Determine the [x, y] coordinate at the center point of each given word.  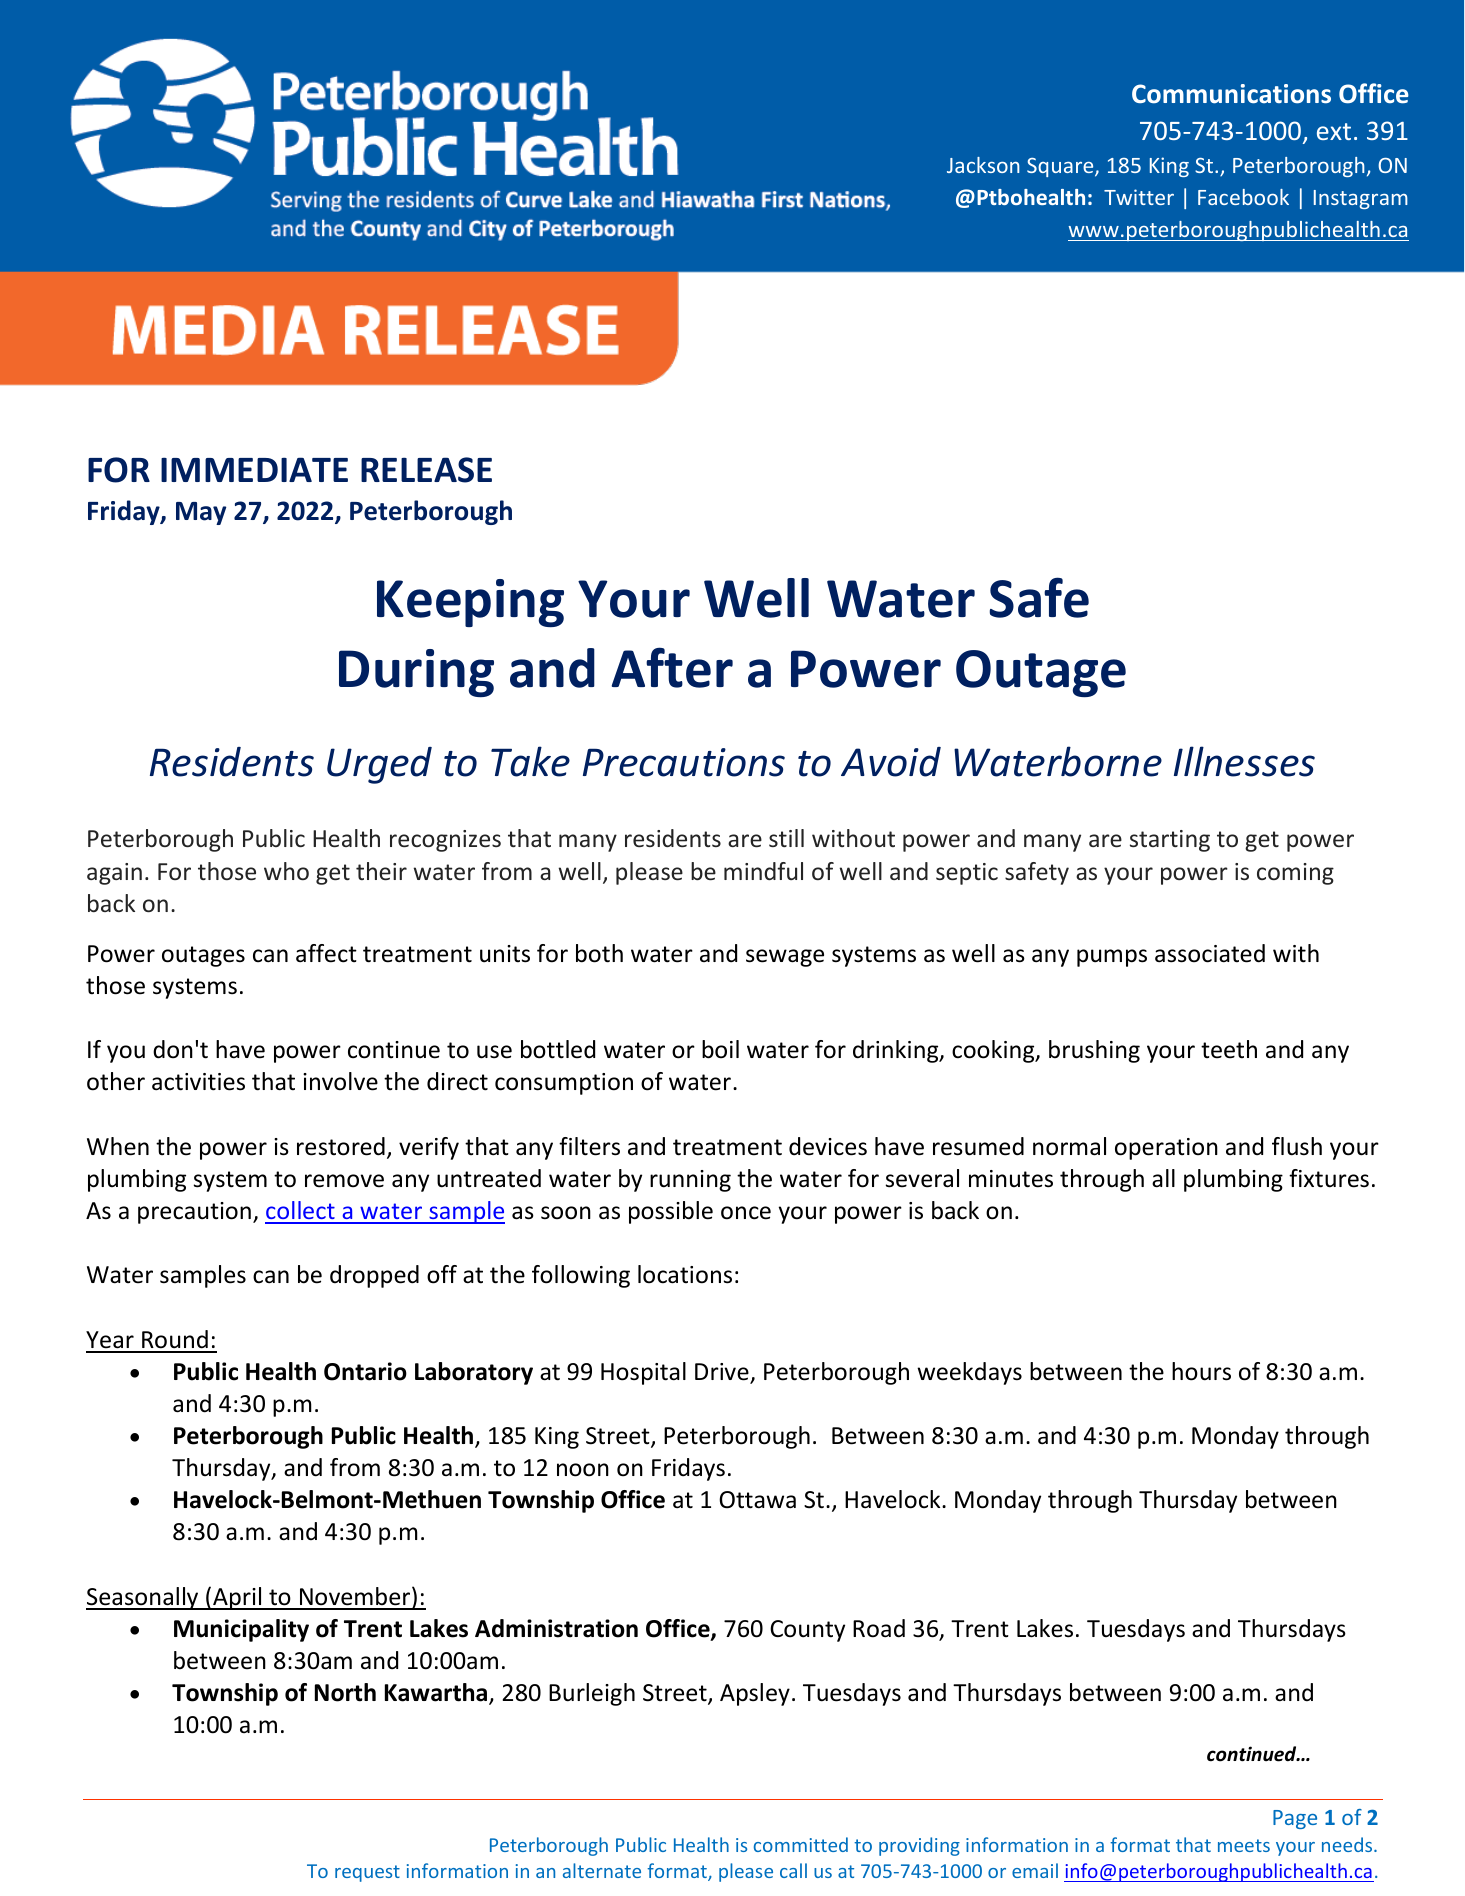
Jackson [983, 165]
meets [1244, 1845]
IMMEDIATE [254, 469]
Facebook [1243, 197]
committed [801, 1844]
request [367, 1873]
